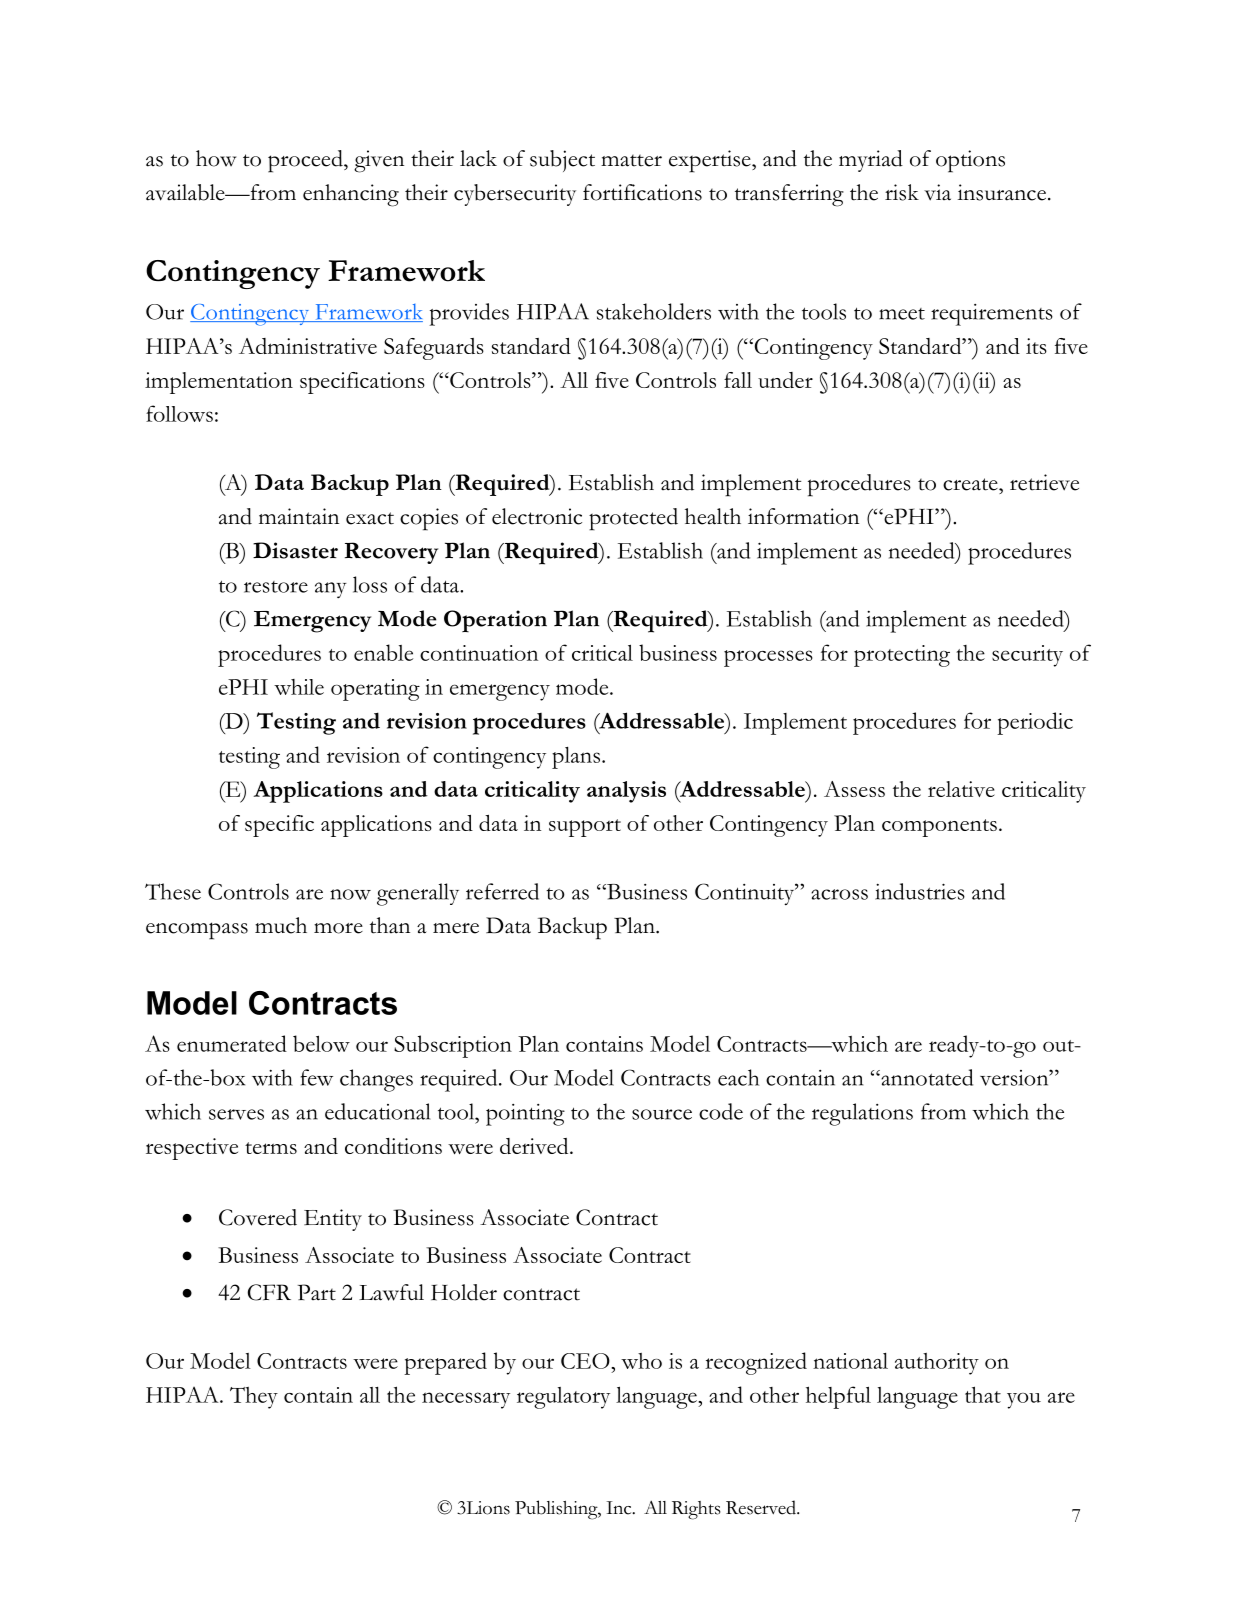 The height and width of the screenshot is (1600, 1236). What do you see at coordinates (696, 1510) in the screenshot?
I see `Rights` at bounding box center [696, 1510].
